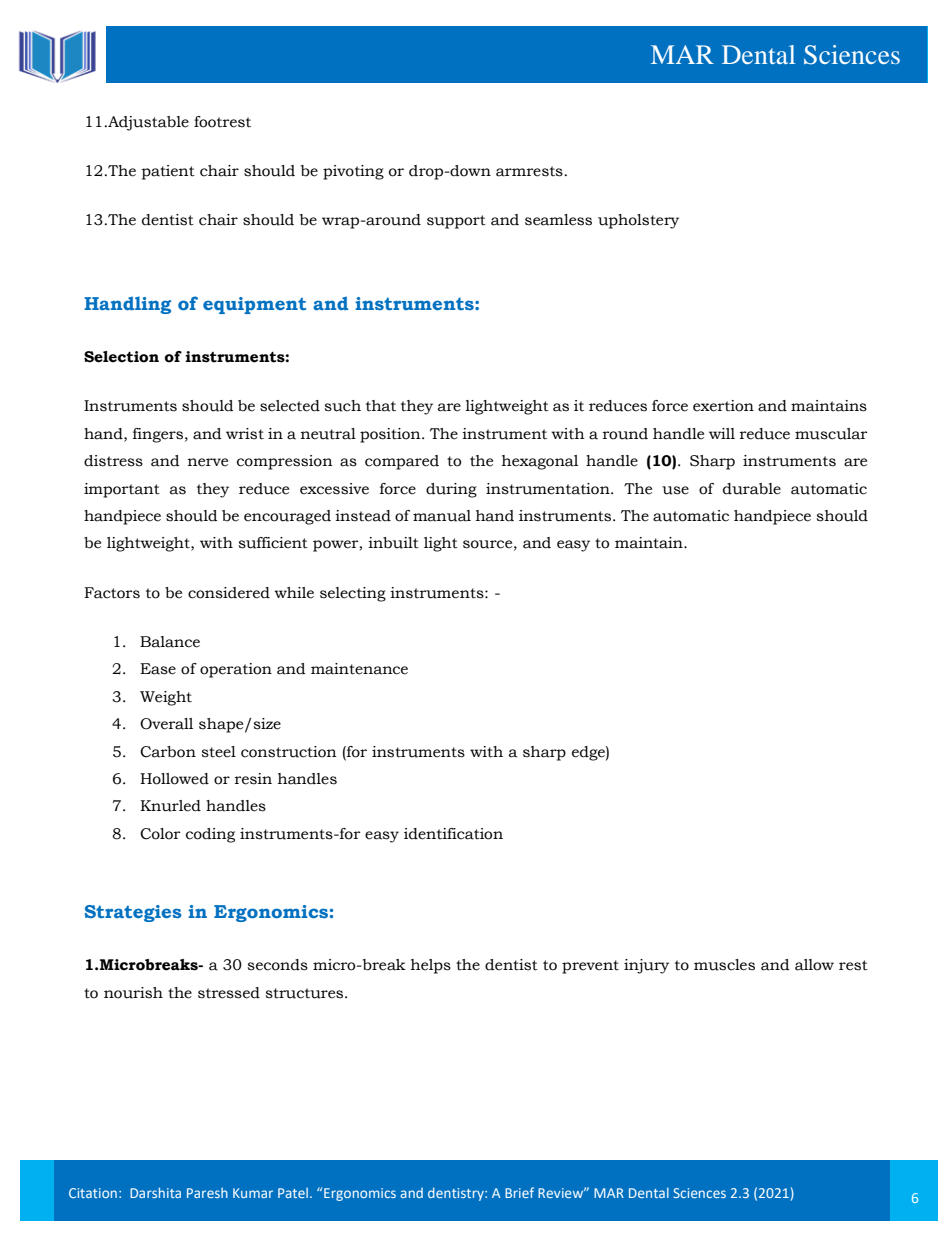 This document has width=952, height=1233. I want to click on compared, so click(402, 462).
